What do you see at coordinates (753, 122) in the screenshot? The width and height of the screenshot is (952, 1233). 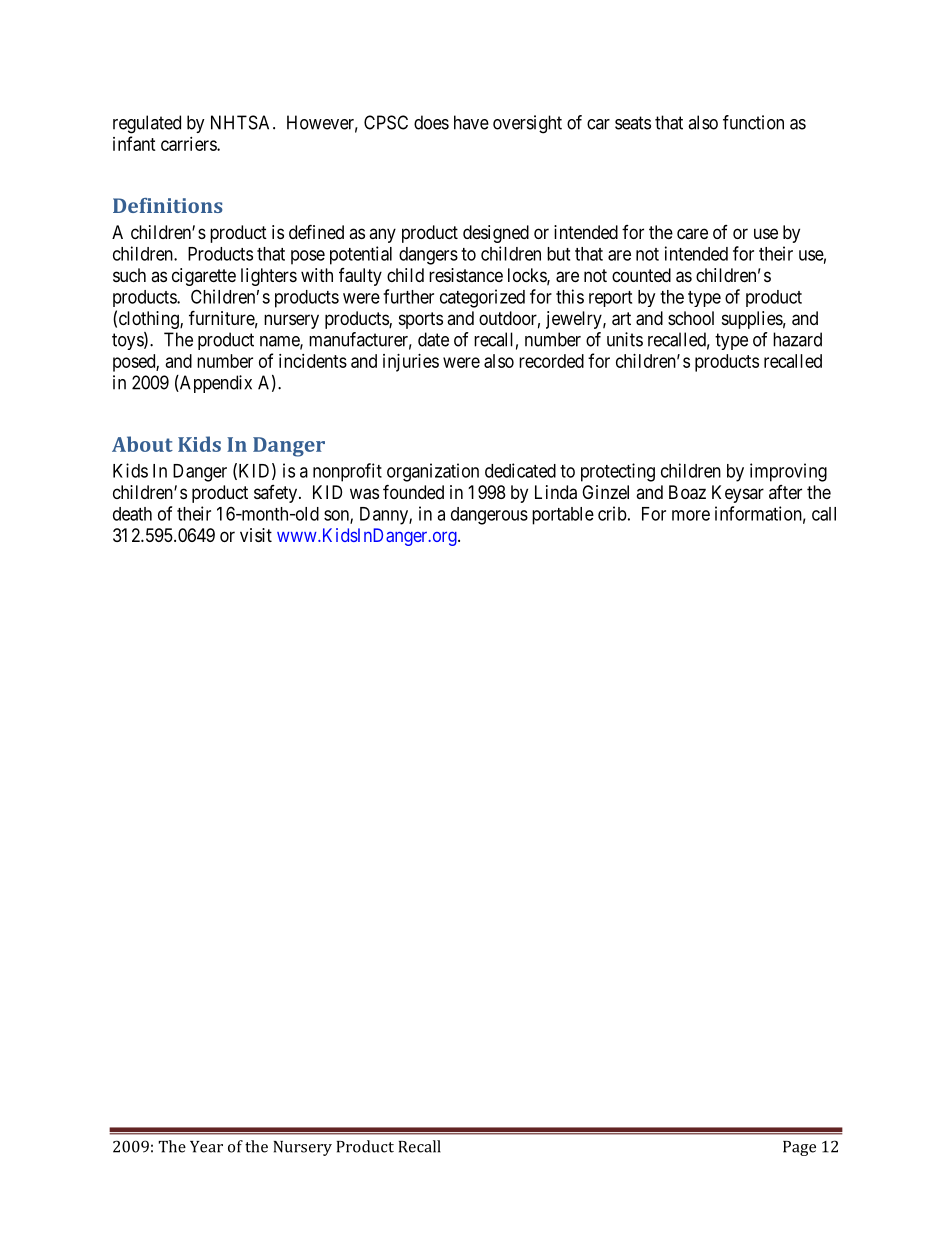 I see `function` at bounding box center [753, 122].
